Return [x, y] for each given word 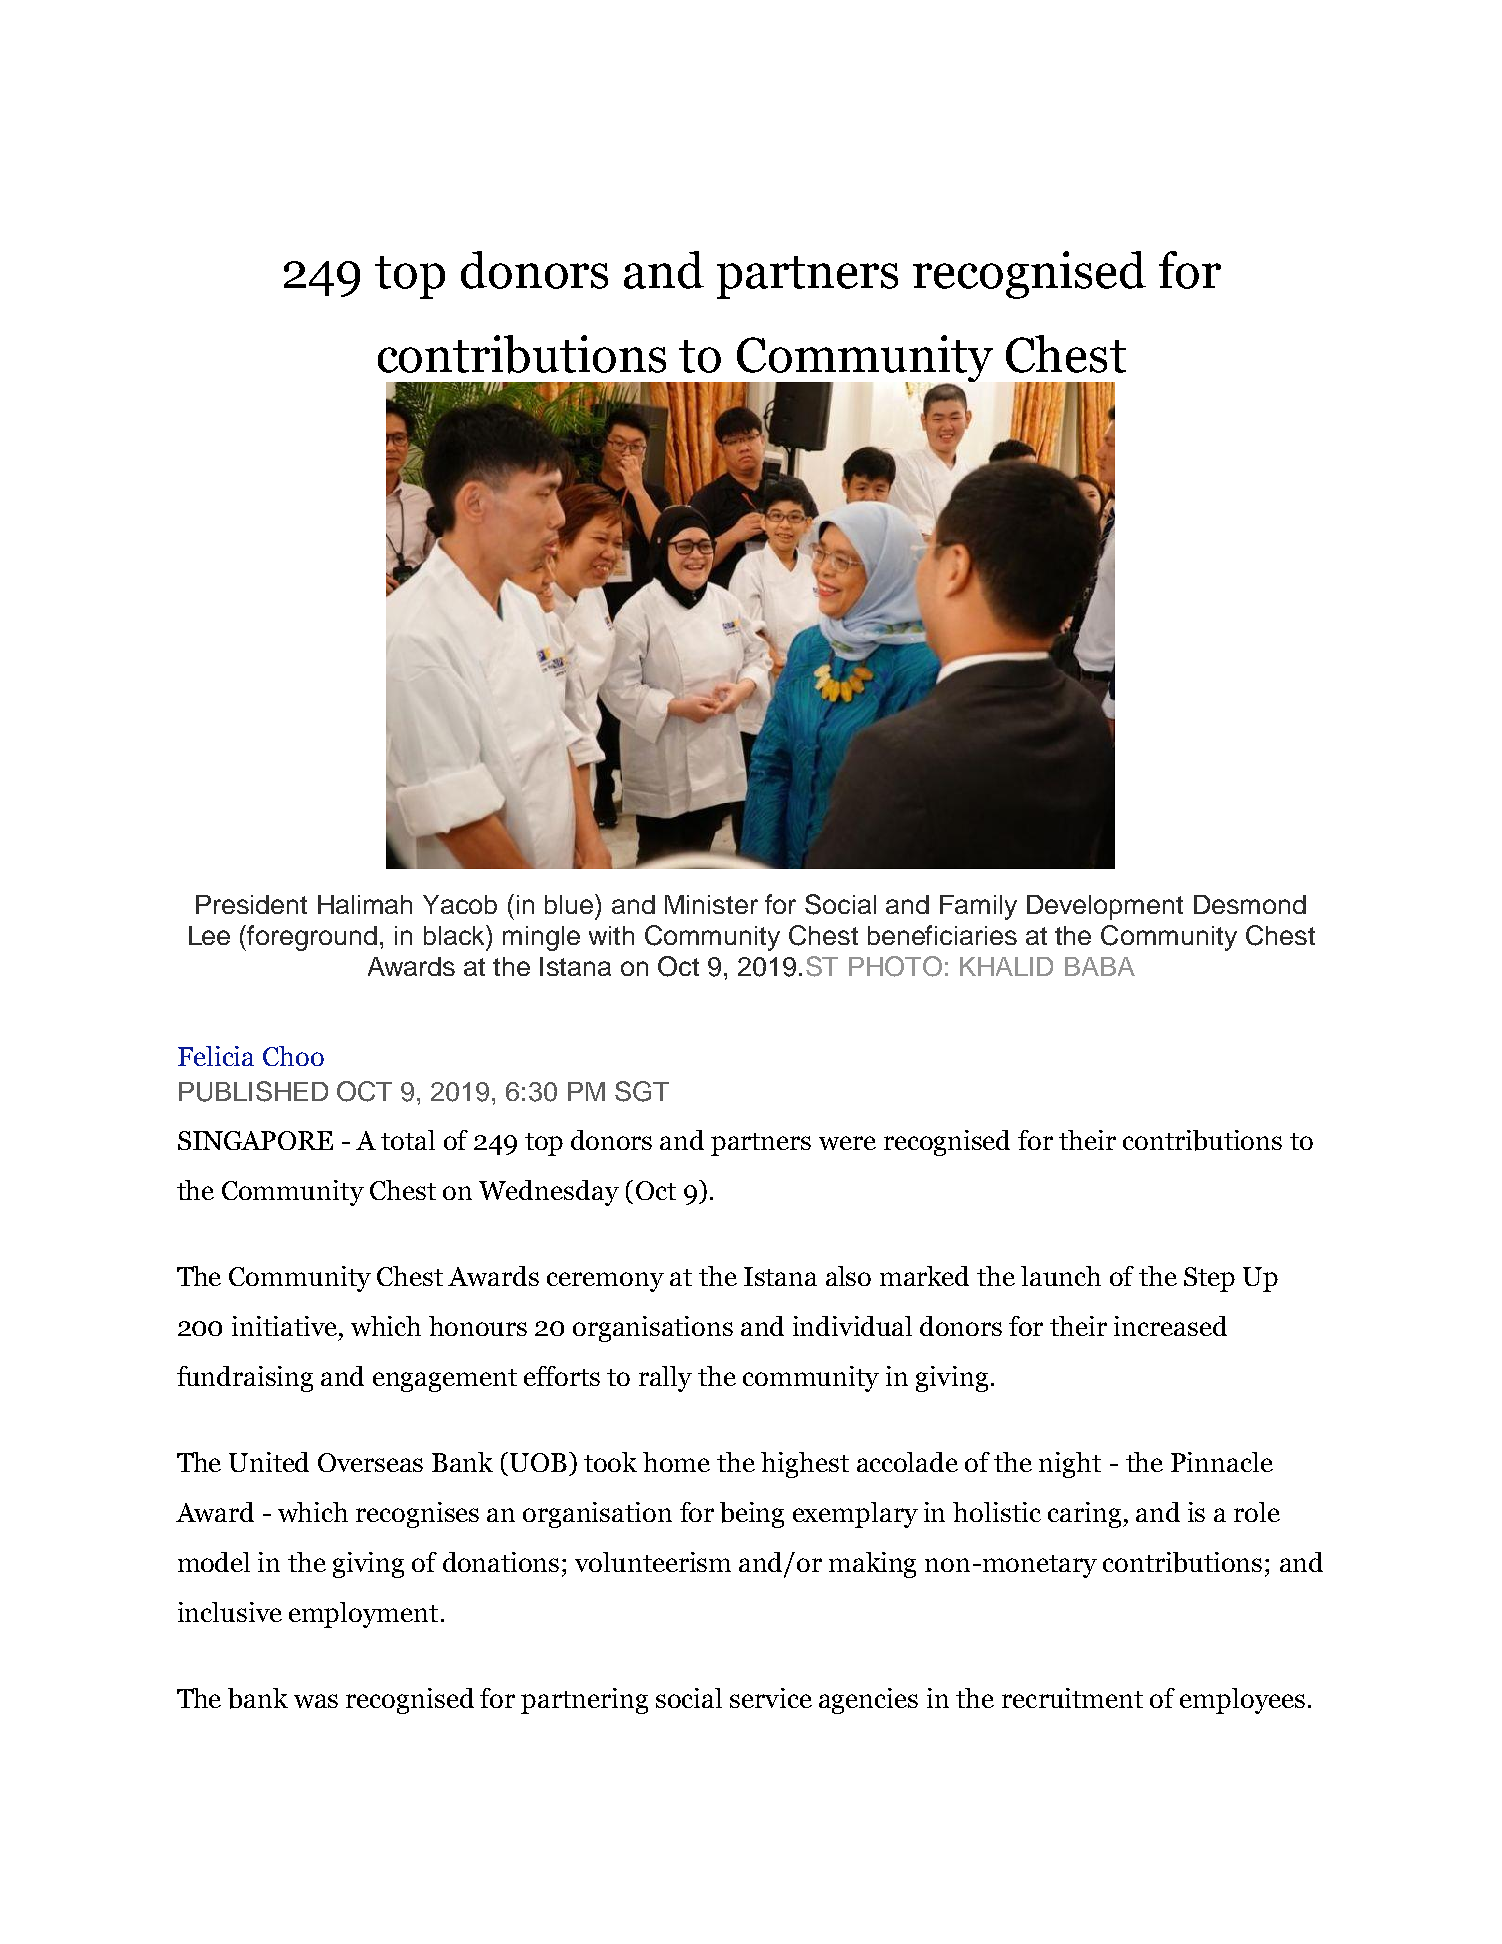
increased [1170, 1326]
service [771, 1698]
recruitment [1072, 1698]
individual [852, 1326]
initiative [286, 1326]
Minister [711, 904]
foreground [312, 938]
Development [1105, 907]
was [316, 1701]
